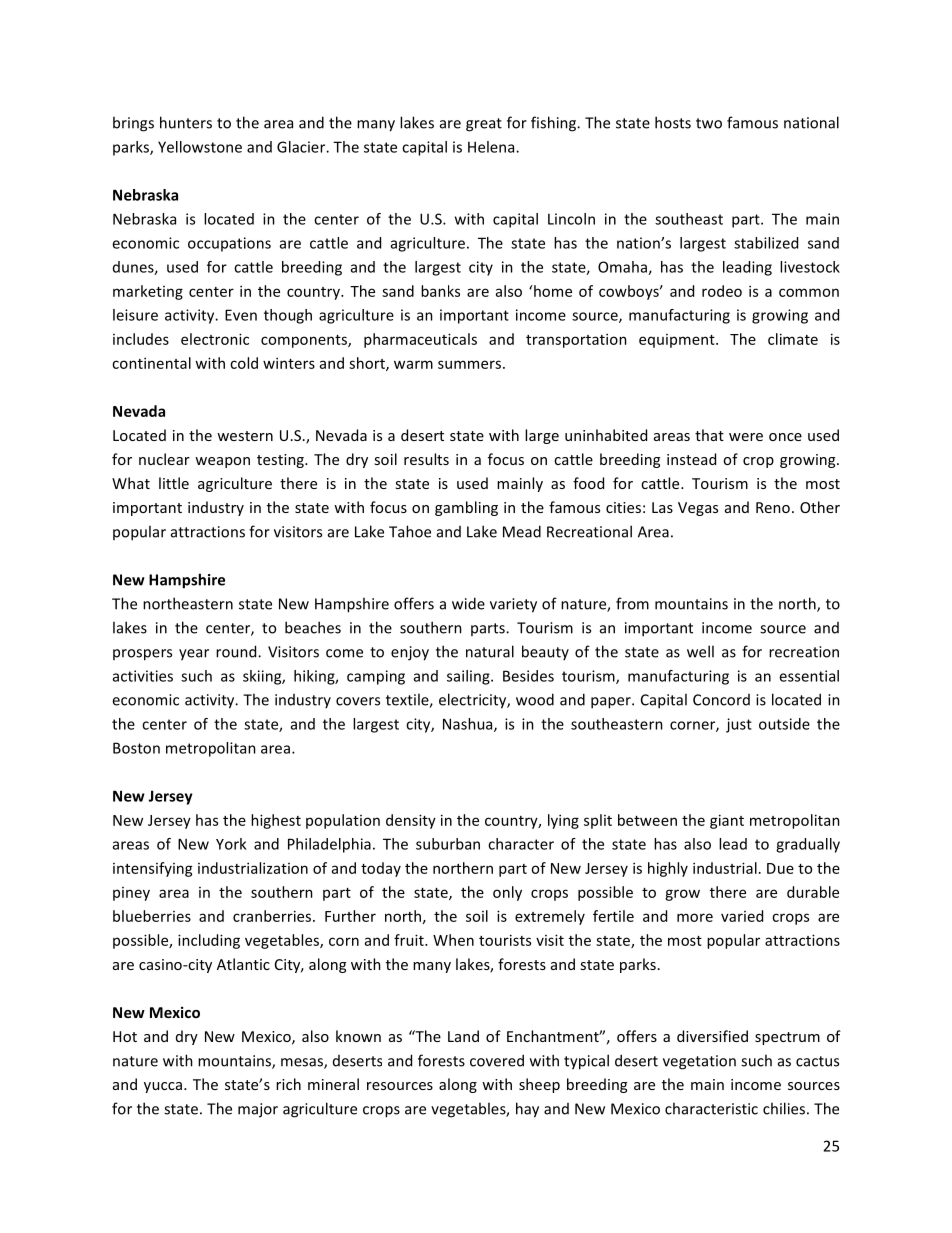 The width and height of the screenshot is (952, 1233). Describe the element at coordinates (709, 123) in the screenshot. I see `two` at that location.
